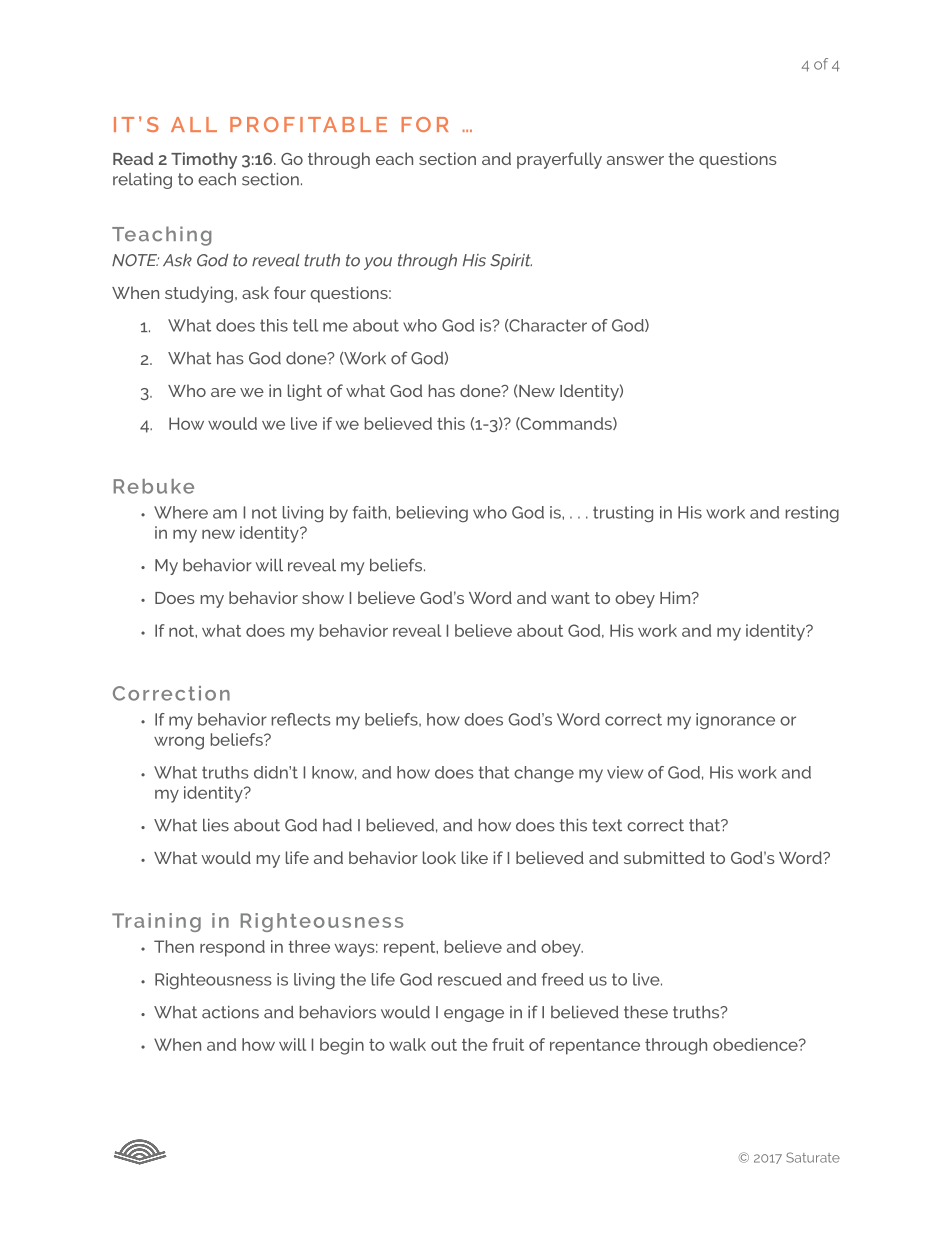 Image resolution: width=952 pixels, height=1233 pixels. I want to click on wrong, so click(179, 743).
